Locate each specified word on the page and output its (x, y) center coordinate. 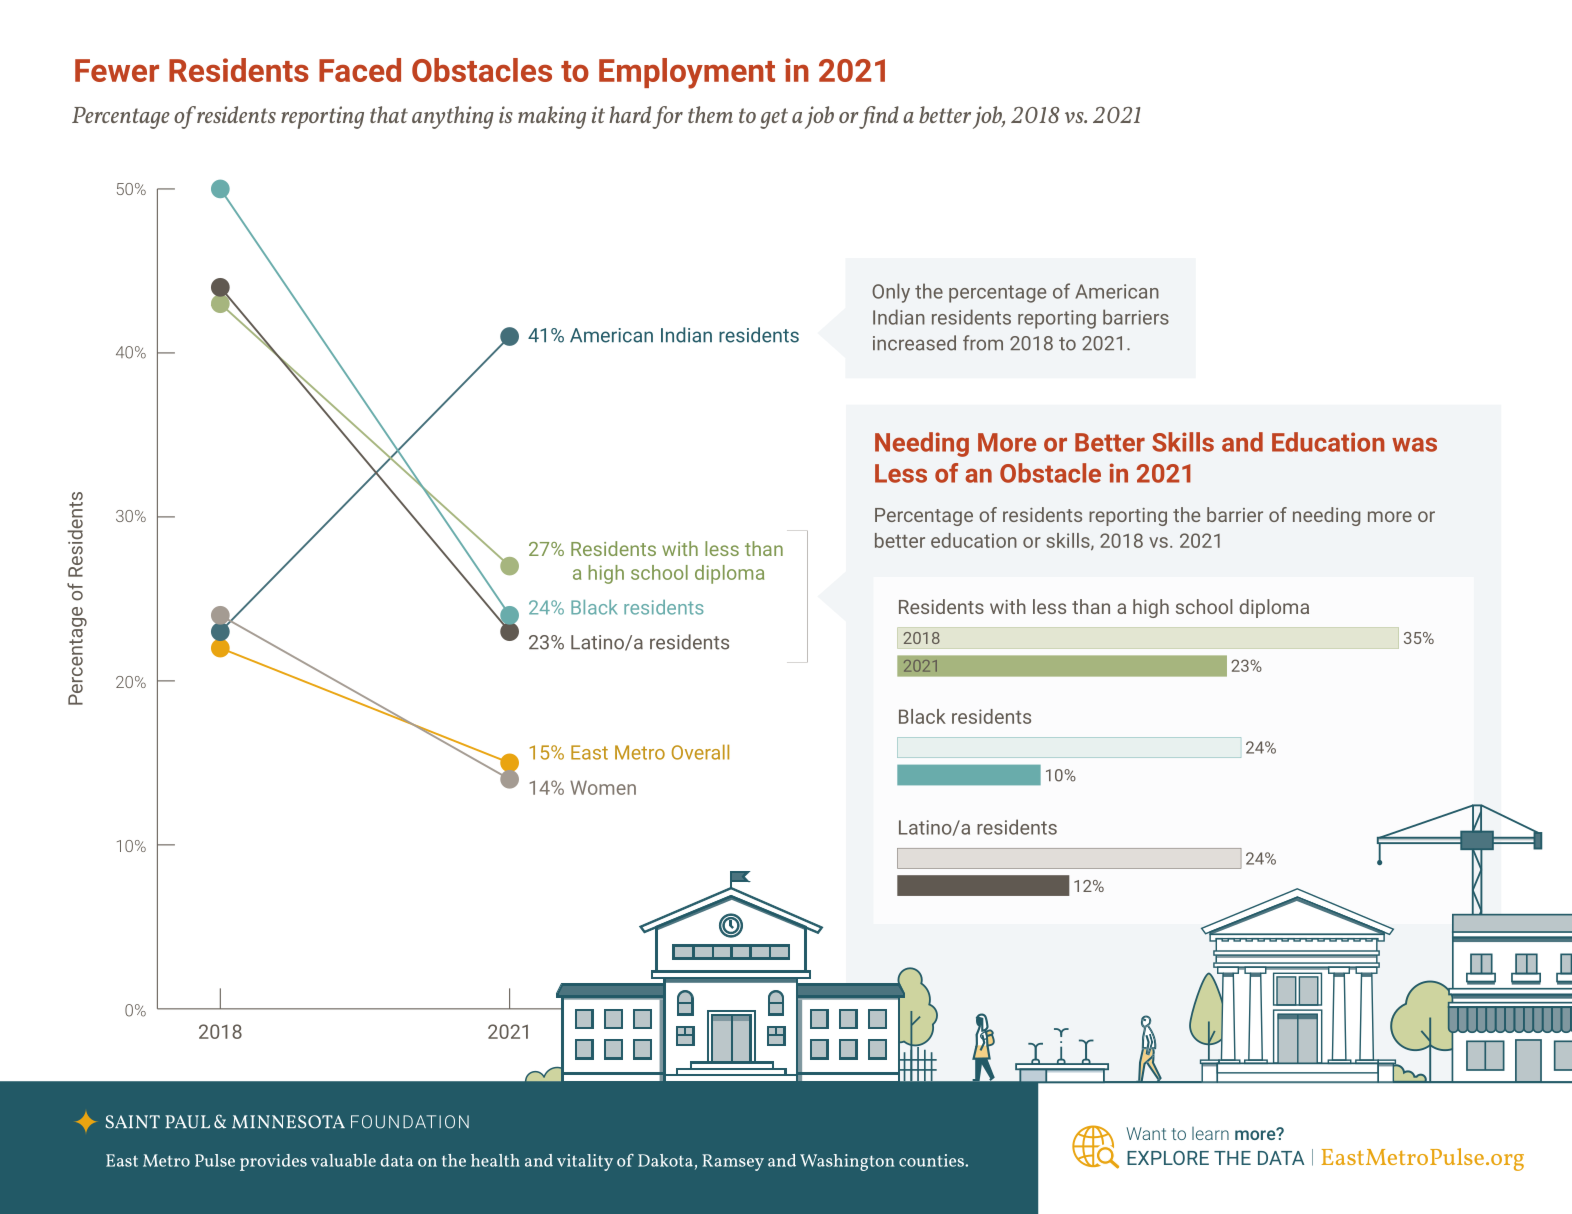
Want (1146, 1133)
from (983, 343)
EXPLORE (1168, 1158)
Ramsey (733, 1162)
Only (891, 293)
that (389, 114)
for (667, 117)
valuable (343, 1160)
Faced (360, 70)
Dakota (665, 1160)
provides (273, 1162)
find (878, 117)
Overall (700, 752)
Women (603, 787)
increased (914, 343)
